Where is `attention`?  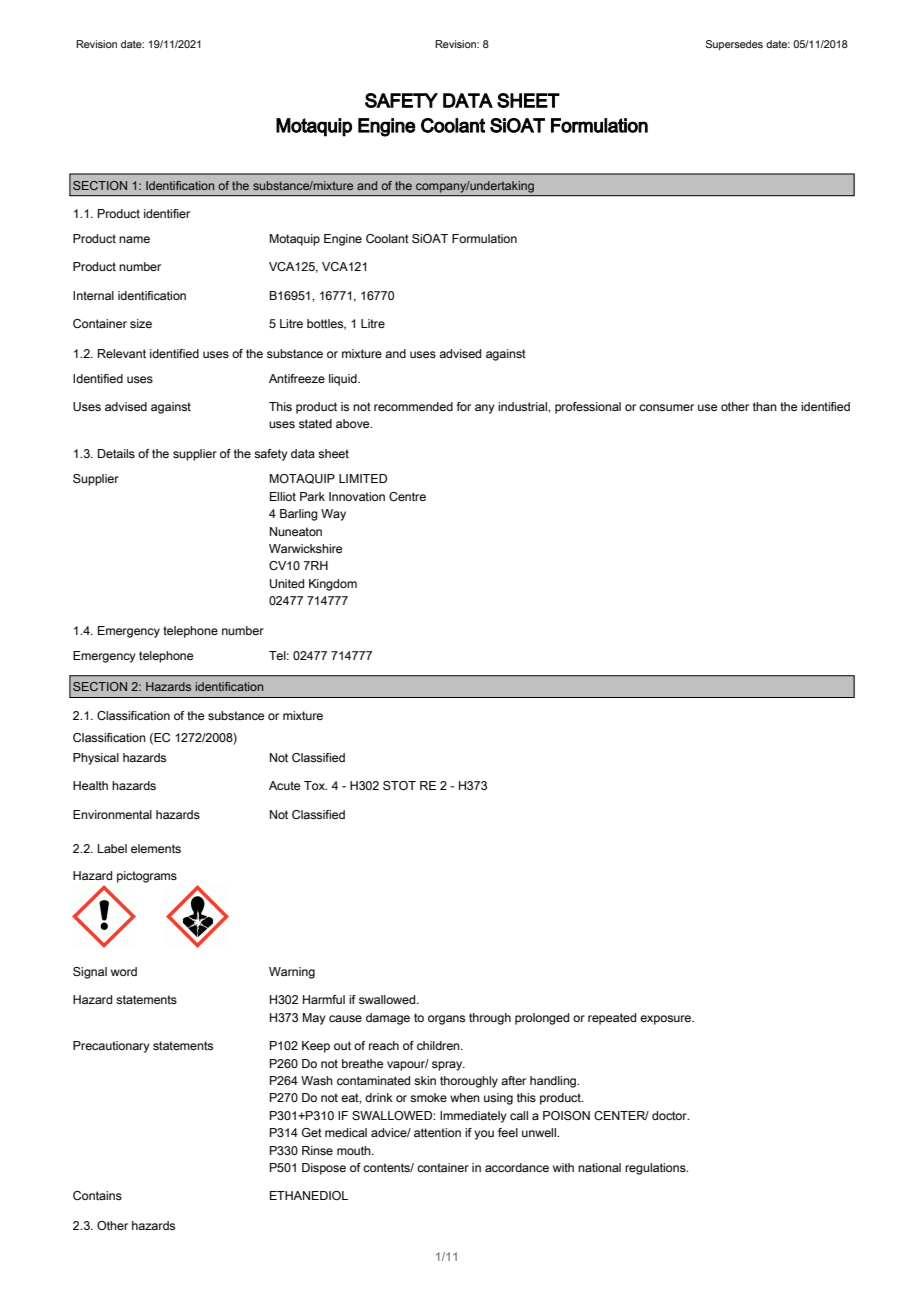 attention is located at coordinates (437, 1132).
